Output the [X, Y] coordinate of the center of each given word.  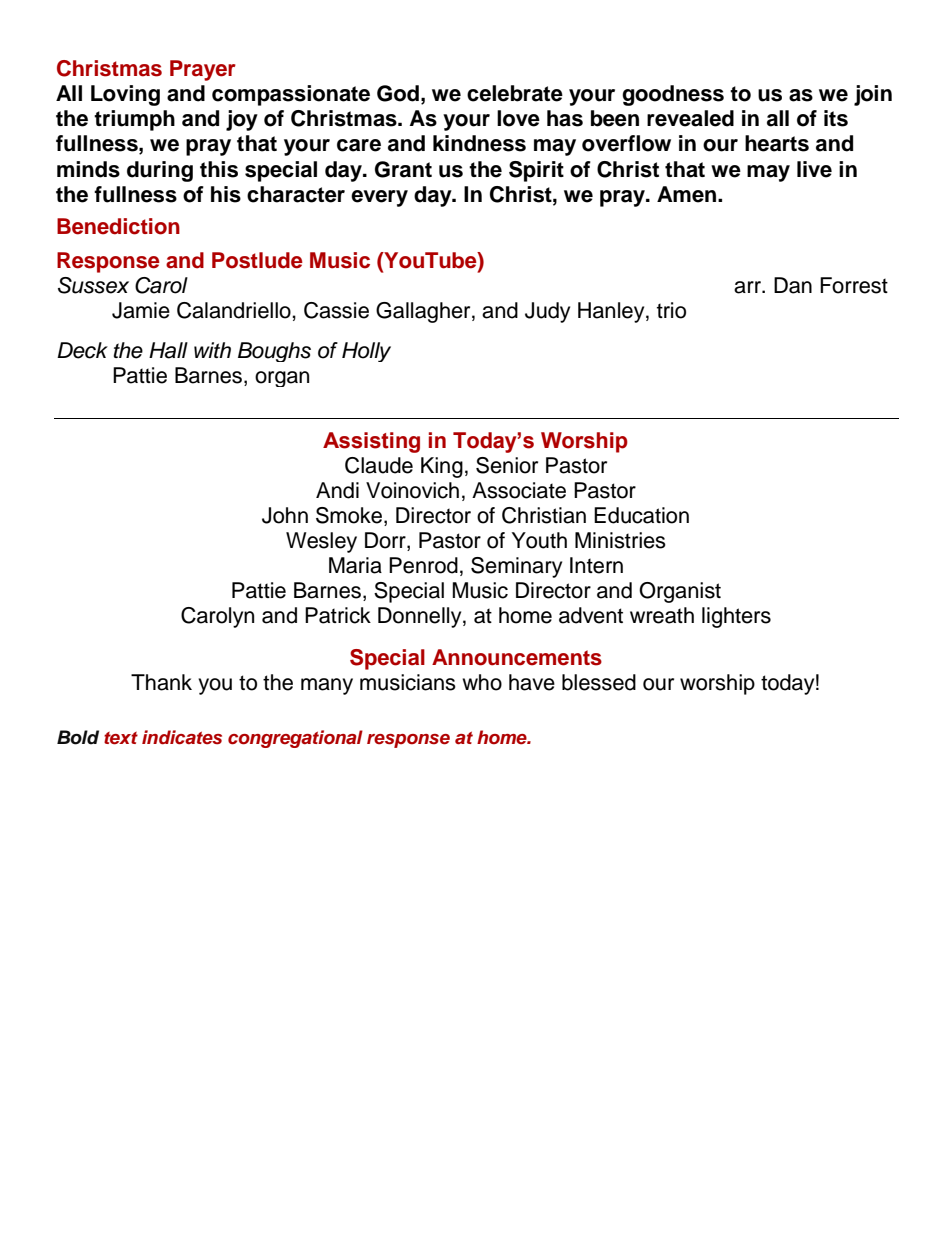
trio [671, 310]
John [285, 515]
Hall [168, 350]
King [442, 467]
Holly [366, 352]
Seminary [516, 567]
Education [641, 515]
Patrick [338, 615]
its [836, 118]
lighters [736, 617]
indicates [182, 737]
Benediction [118, 226]
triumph [134, 120]
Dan [793, 285]
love [518, 118]
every [379, 198]
